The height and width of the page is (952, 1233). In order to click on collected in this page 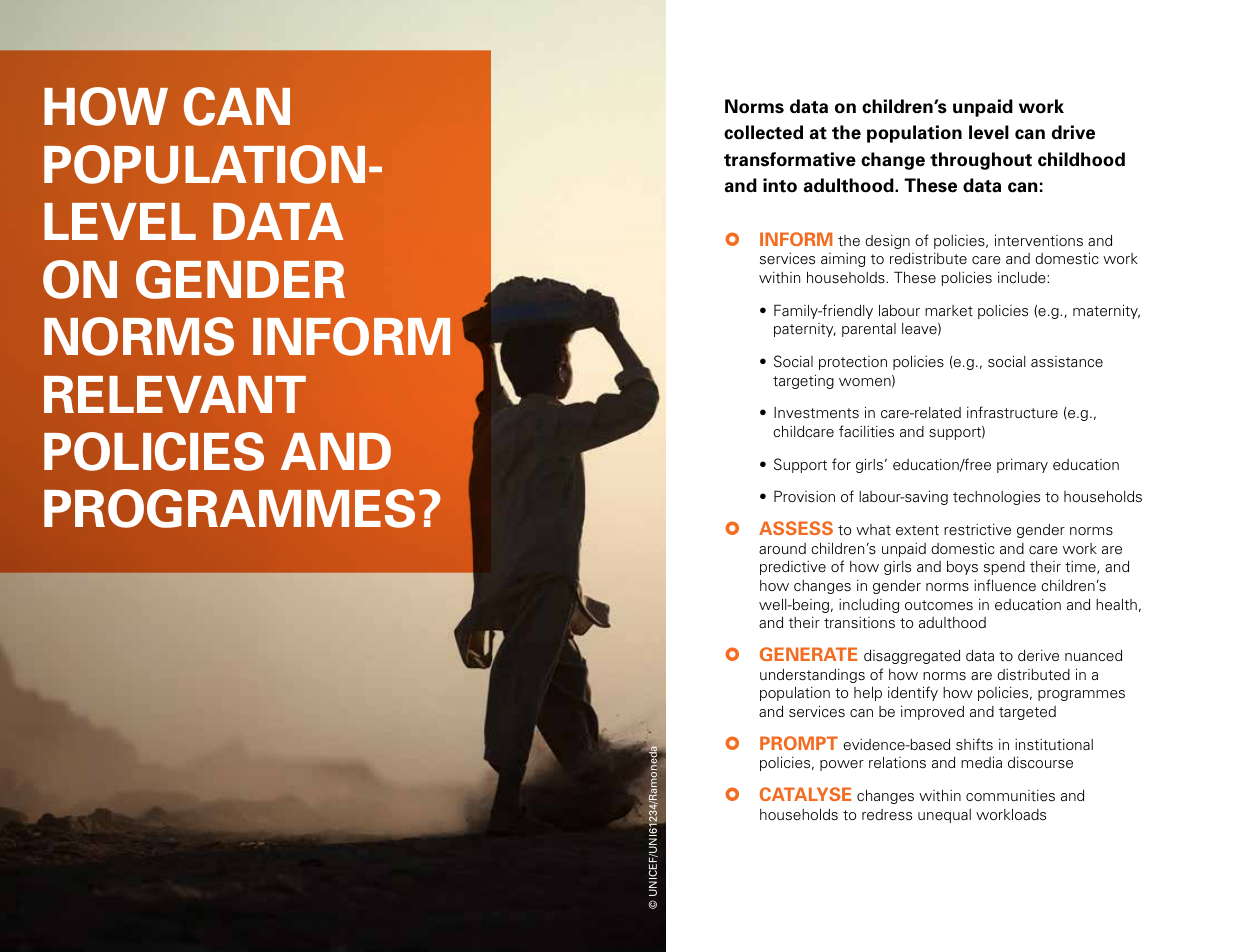, I will do `click(763, 132)`.
